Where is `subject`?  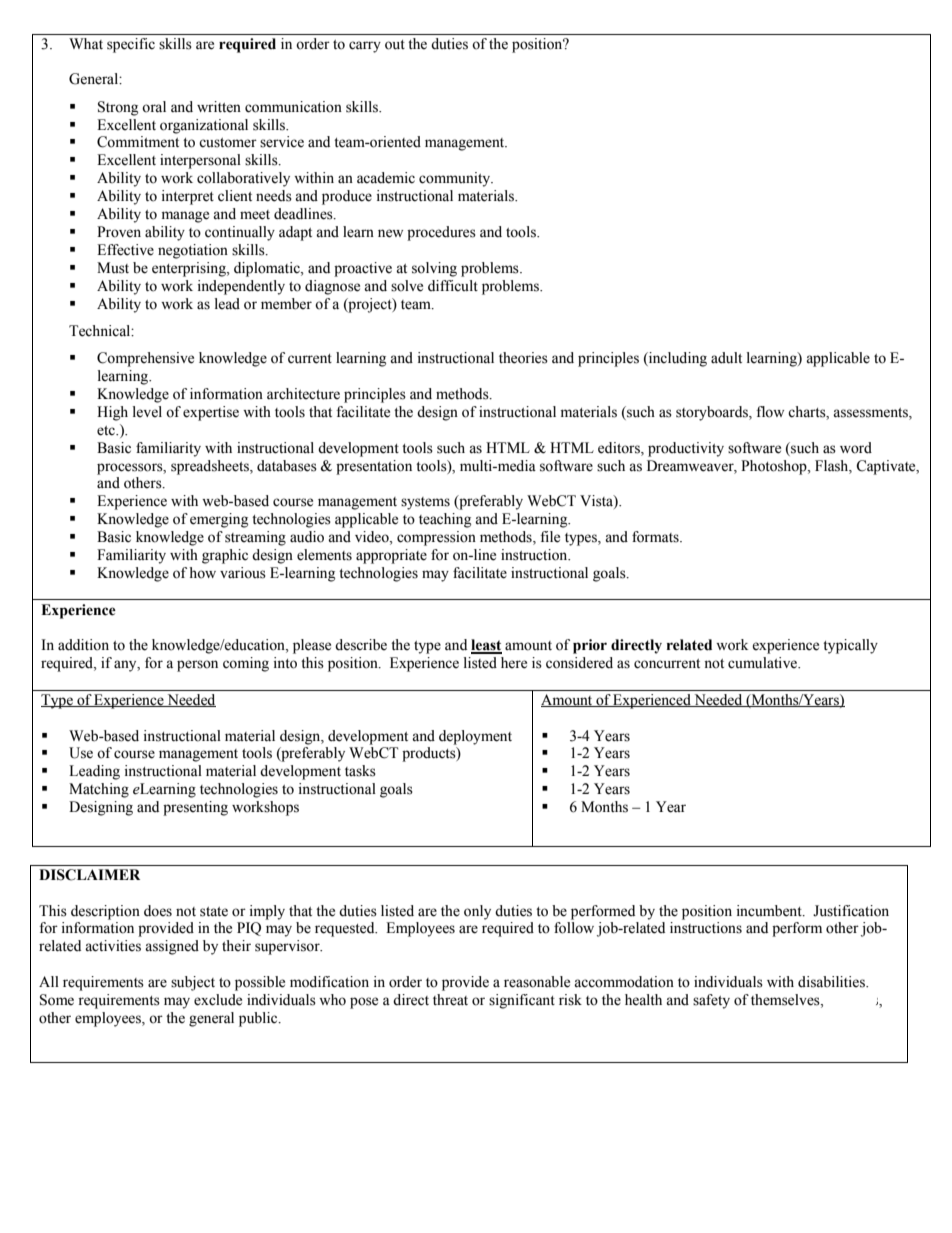 subject is located at coordinates (193, 983).
